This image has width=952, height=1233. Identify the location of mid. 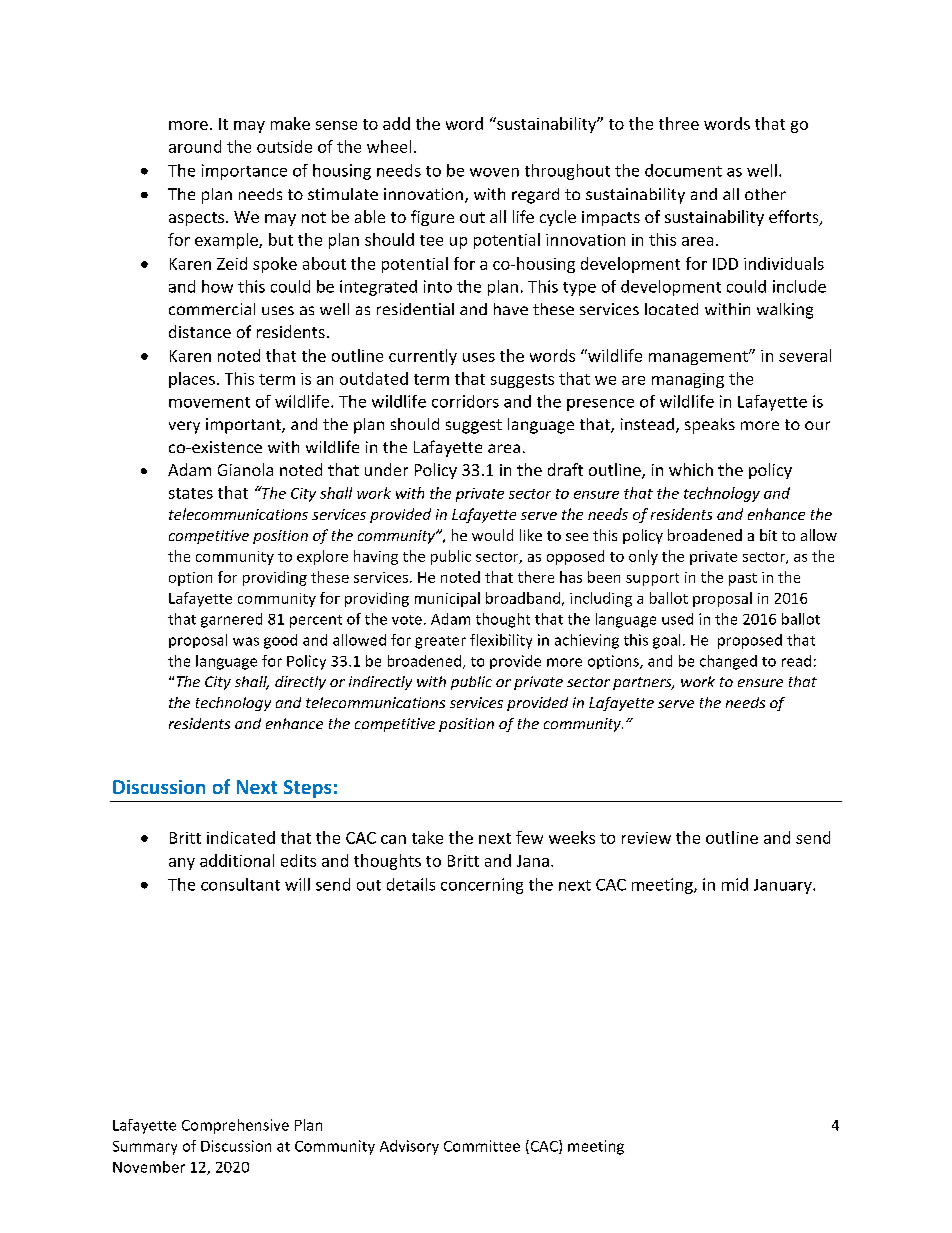
(735, 884).
